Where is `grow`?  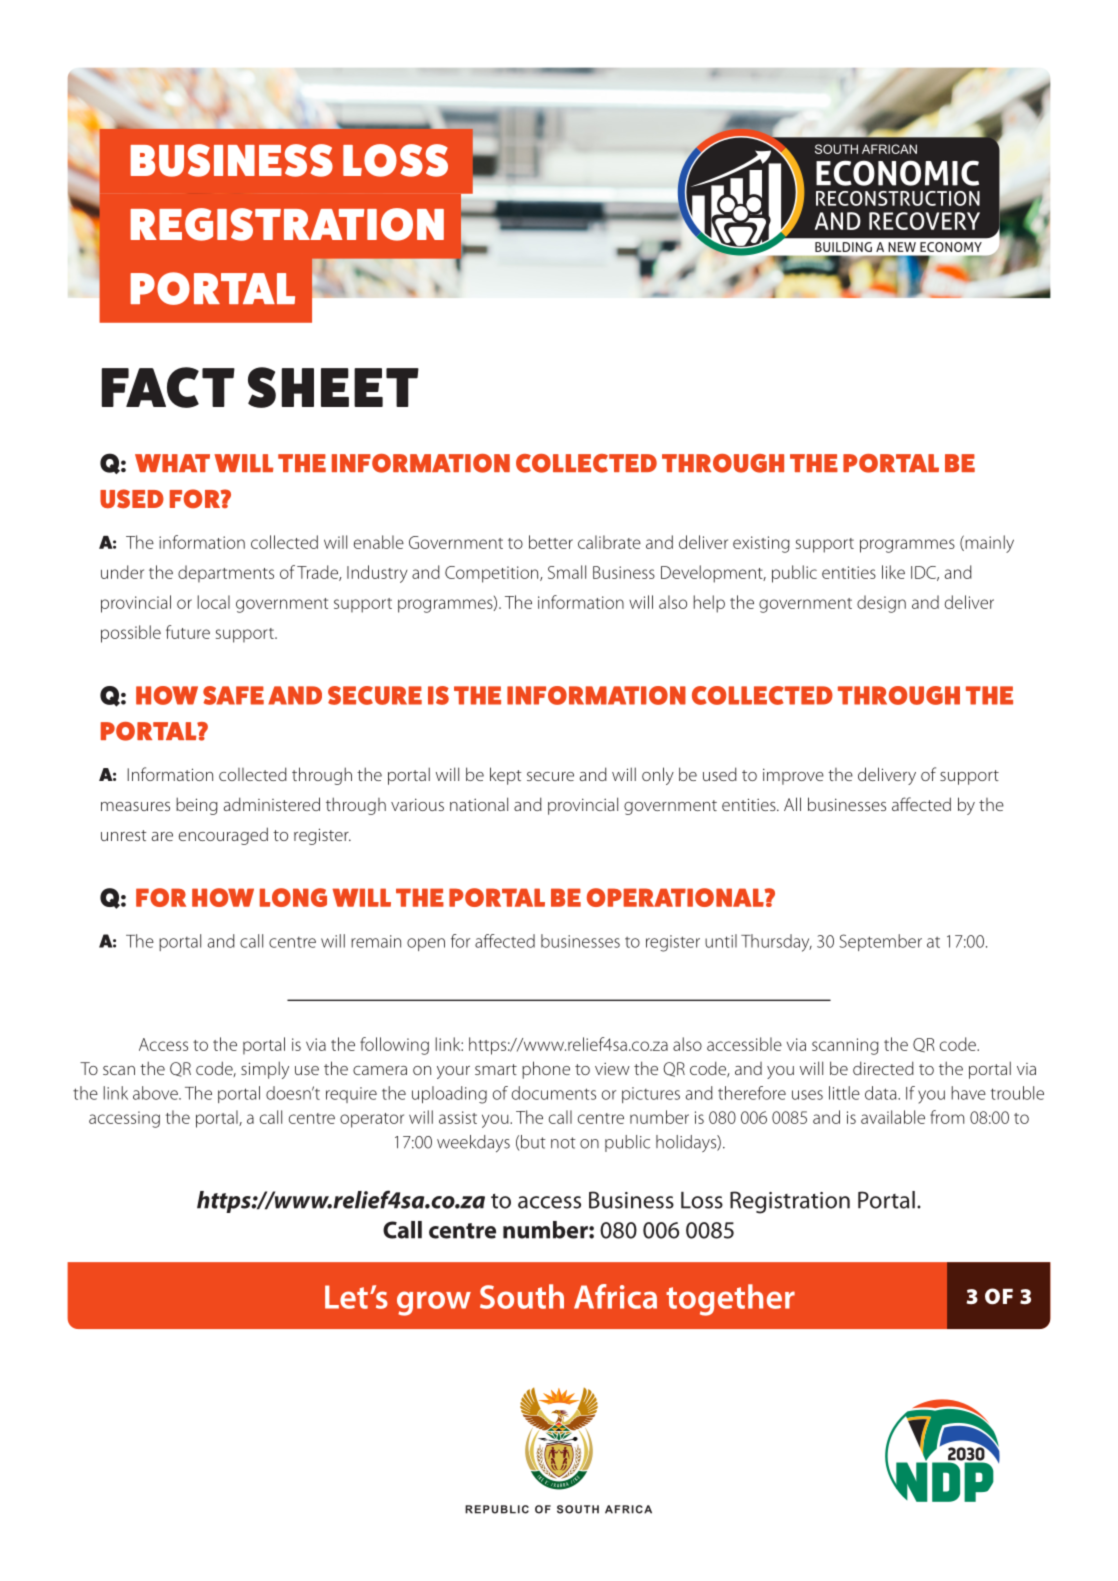 grow is located at coordinates (434, 1303).
